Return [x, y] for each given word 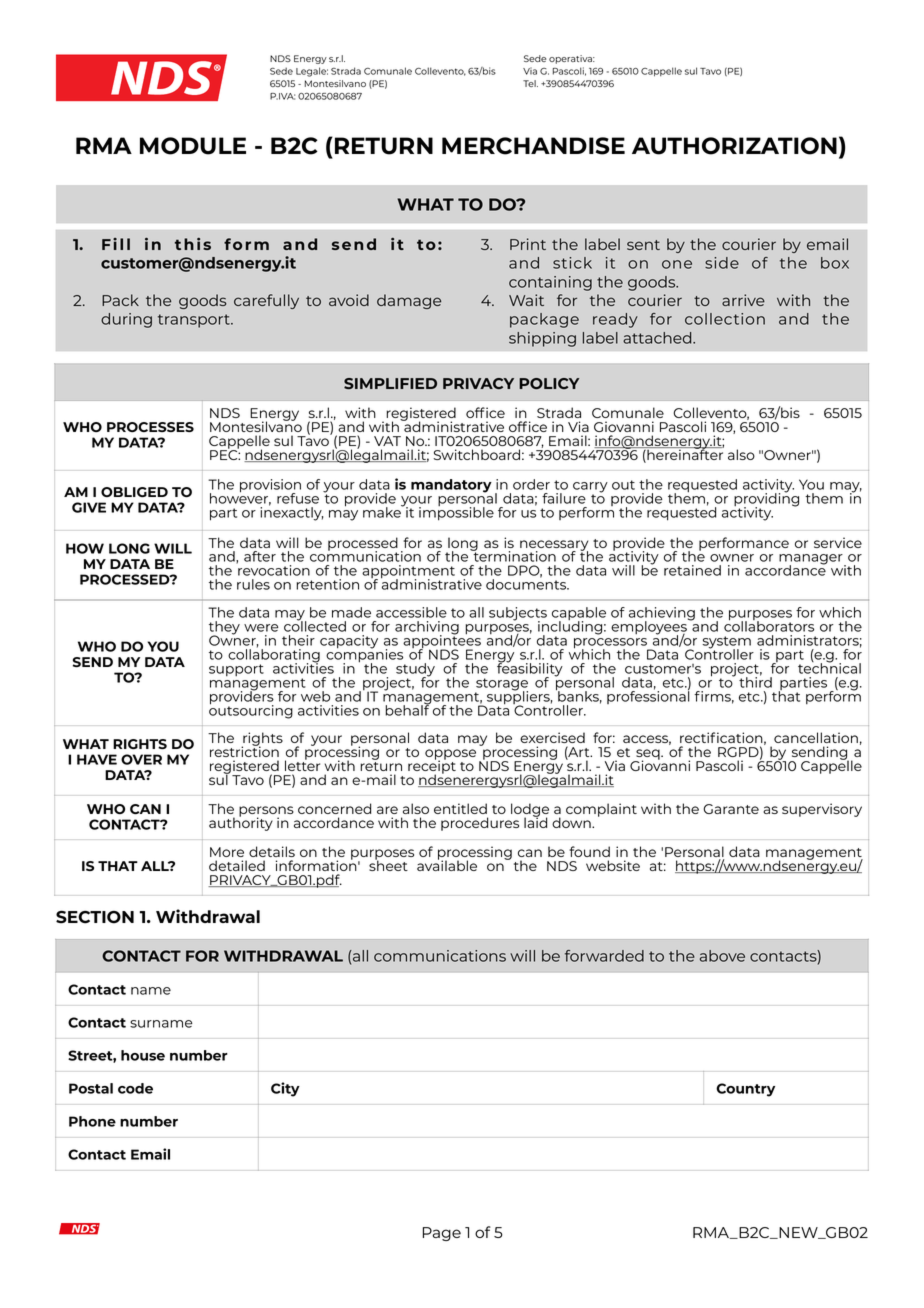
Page [442, 1234]
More [227, 852]
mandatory [451, 486]
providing [766, 500]
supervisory [822, 810]
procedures [480, 824]
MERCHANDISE [533, 146]
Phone [92, 1121]
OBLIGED [134, 492]
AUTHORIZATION [734, 146]
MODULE [193, 146]
